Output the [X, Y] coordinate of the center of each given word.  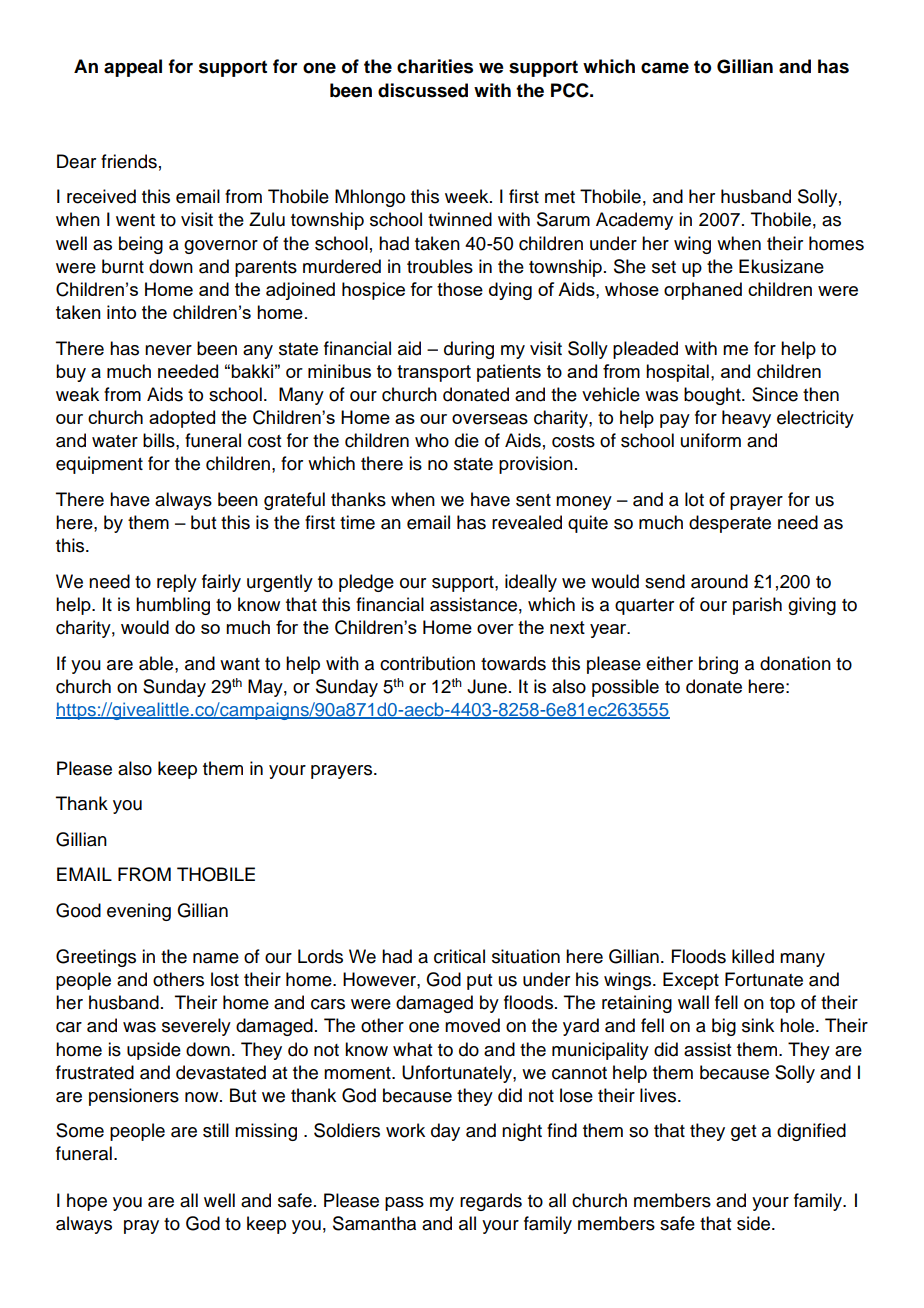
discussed [423, 90]
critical [459, 956]
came [665, 68]
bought [713, 396]
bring [718, 665]
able [157, 663]
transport [434, 373]
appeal [133, 68]
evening [139, 912]
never [168, 350]
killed [753, 956]
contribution [427, 663]
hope [87, 1202]
